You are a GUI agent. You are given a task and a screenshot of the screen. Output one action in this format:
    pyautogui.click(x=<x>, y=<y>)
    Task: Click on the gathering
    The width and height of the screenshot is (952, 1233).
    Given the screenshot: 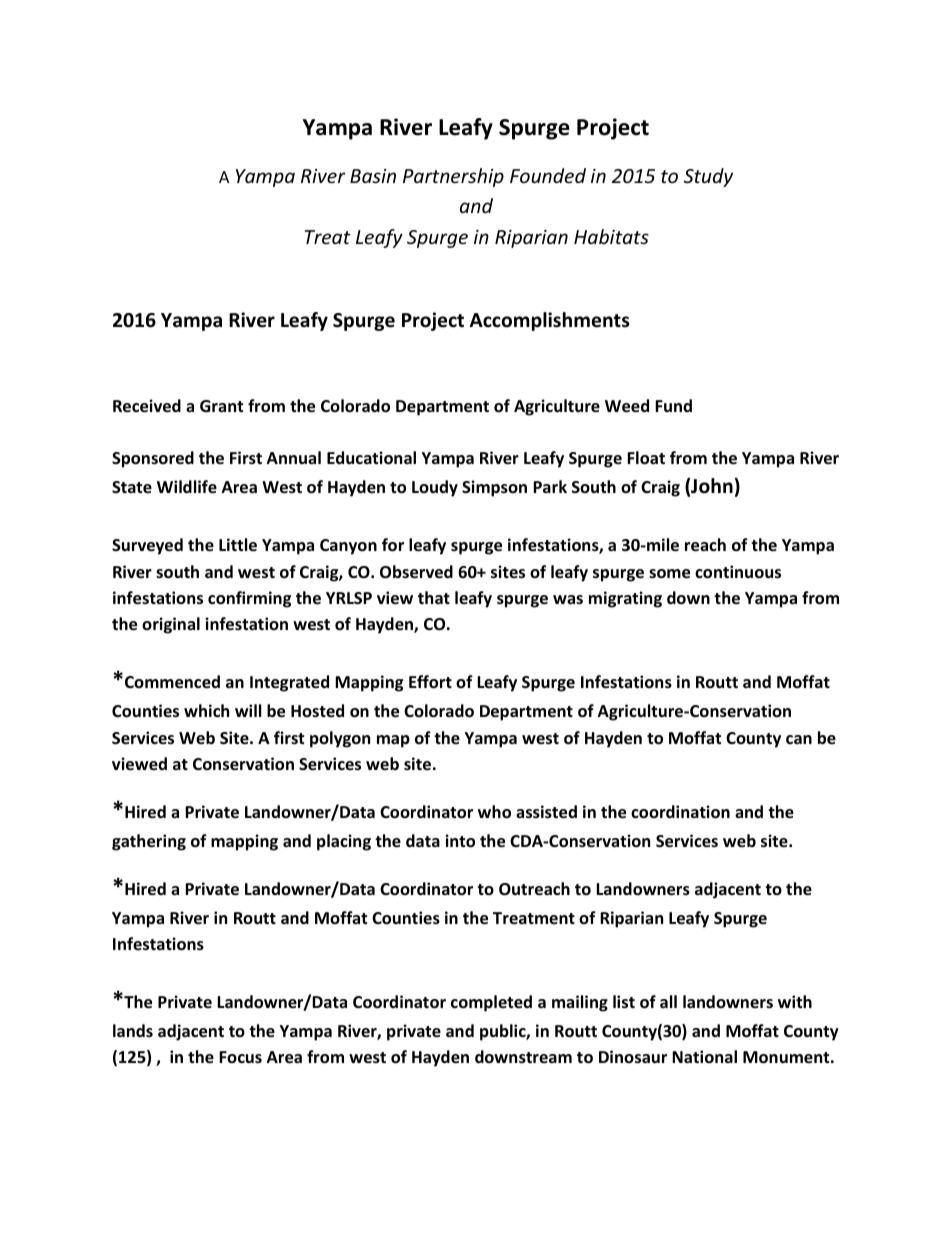 What is the action you would take?
    pyautogui.click(x=149, y=842)
